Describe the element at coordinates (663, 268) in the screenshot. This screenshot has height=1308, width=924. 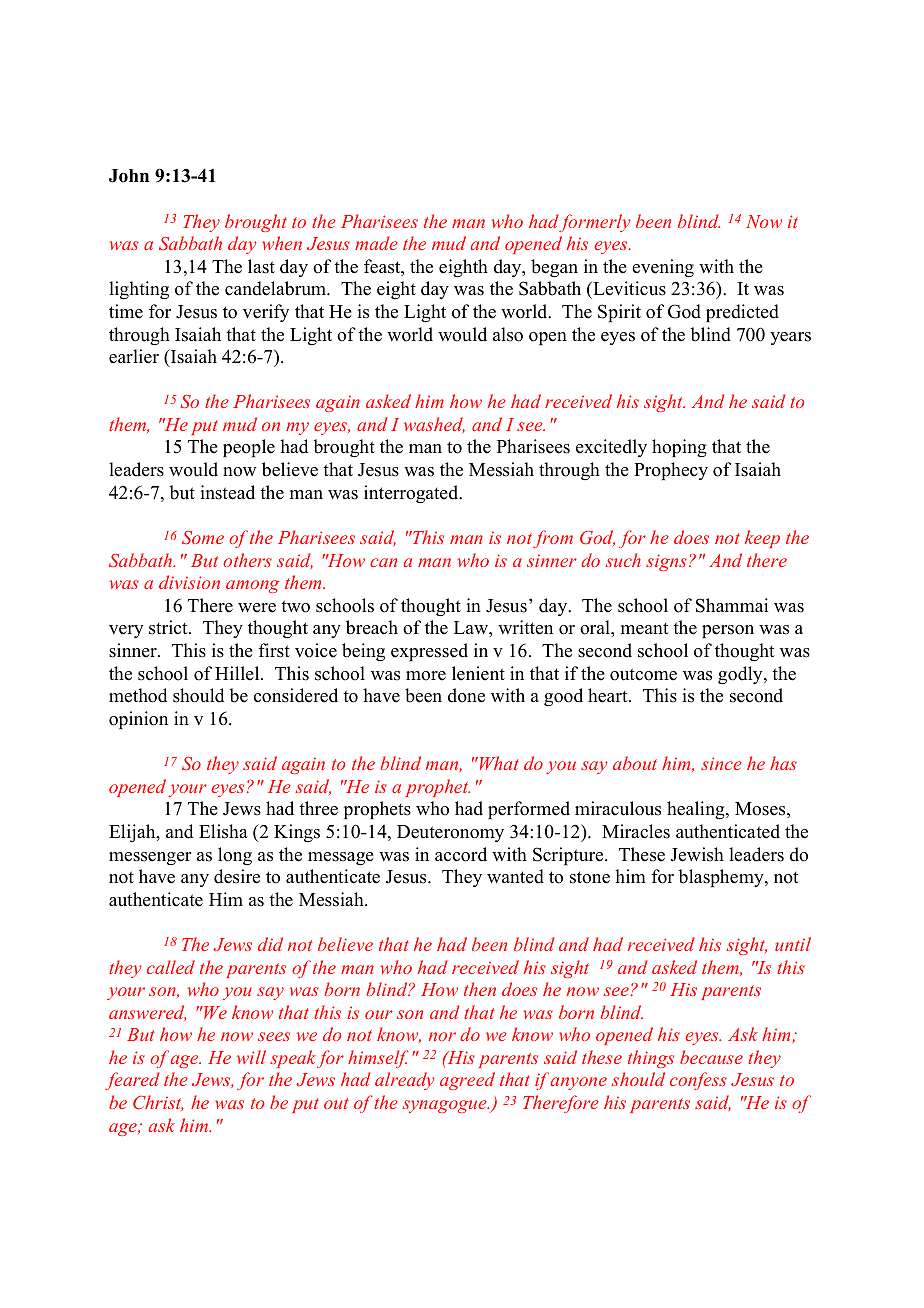
I see `evening` at that location.
